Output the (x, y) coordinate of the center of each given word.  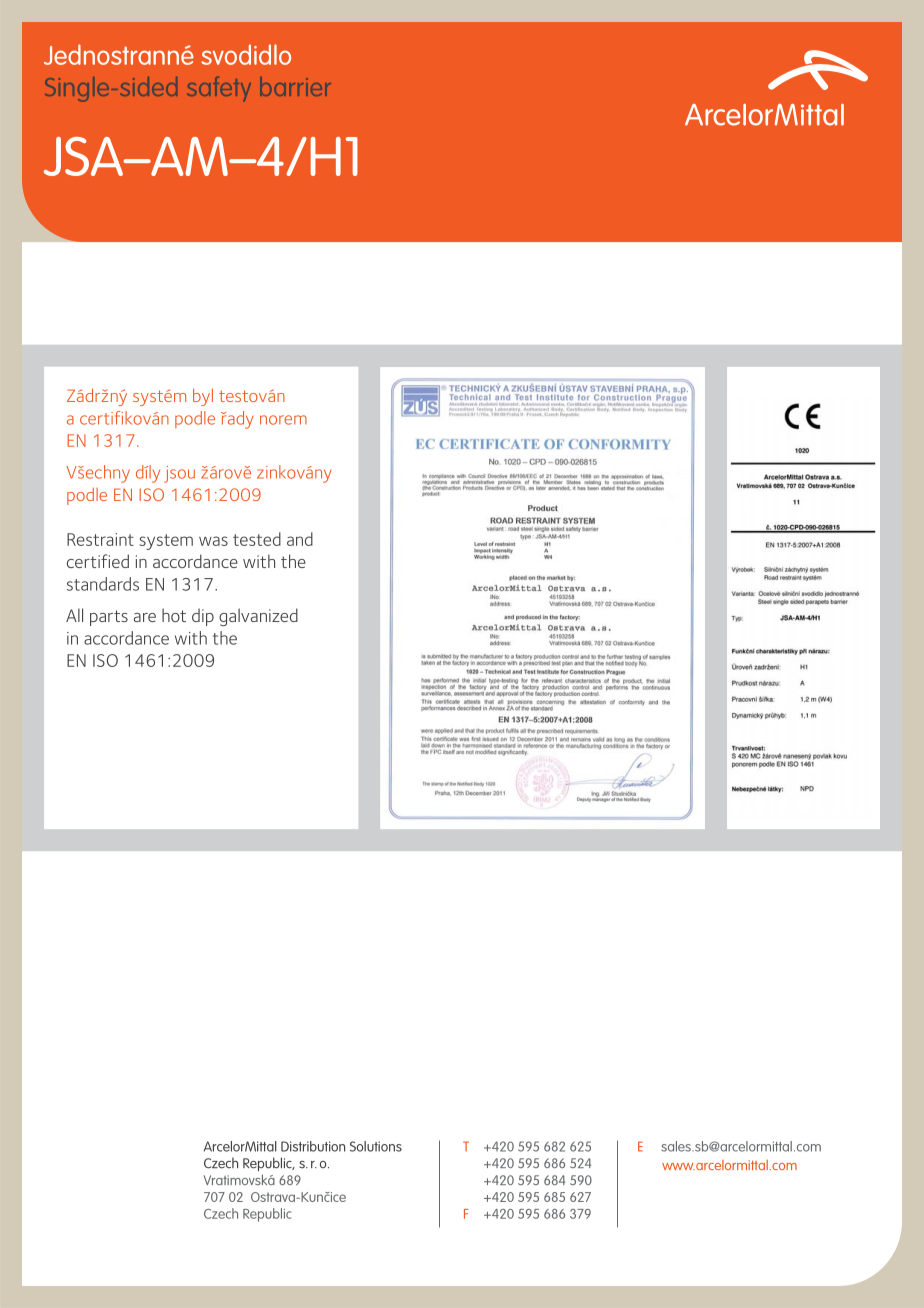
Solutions (376, 1146)
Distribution (313, 1146)
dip (203, 617)
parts (109, 618)
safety (219, 89)
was (213, 541)
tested (257, 539)
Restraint (100, 539)
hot (174, 615)
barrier (295, 86)
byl (203, 397)
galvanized (258, 617)
